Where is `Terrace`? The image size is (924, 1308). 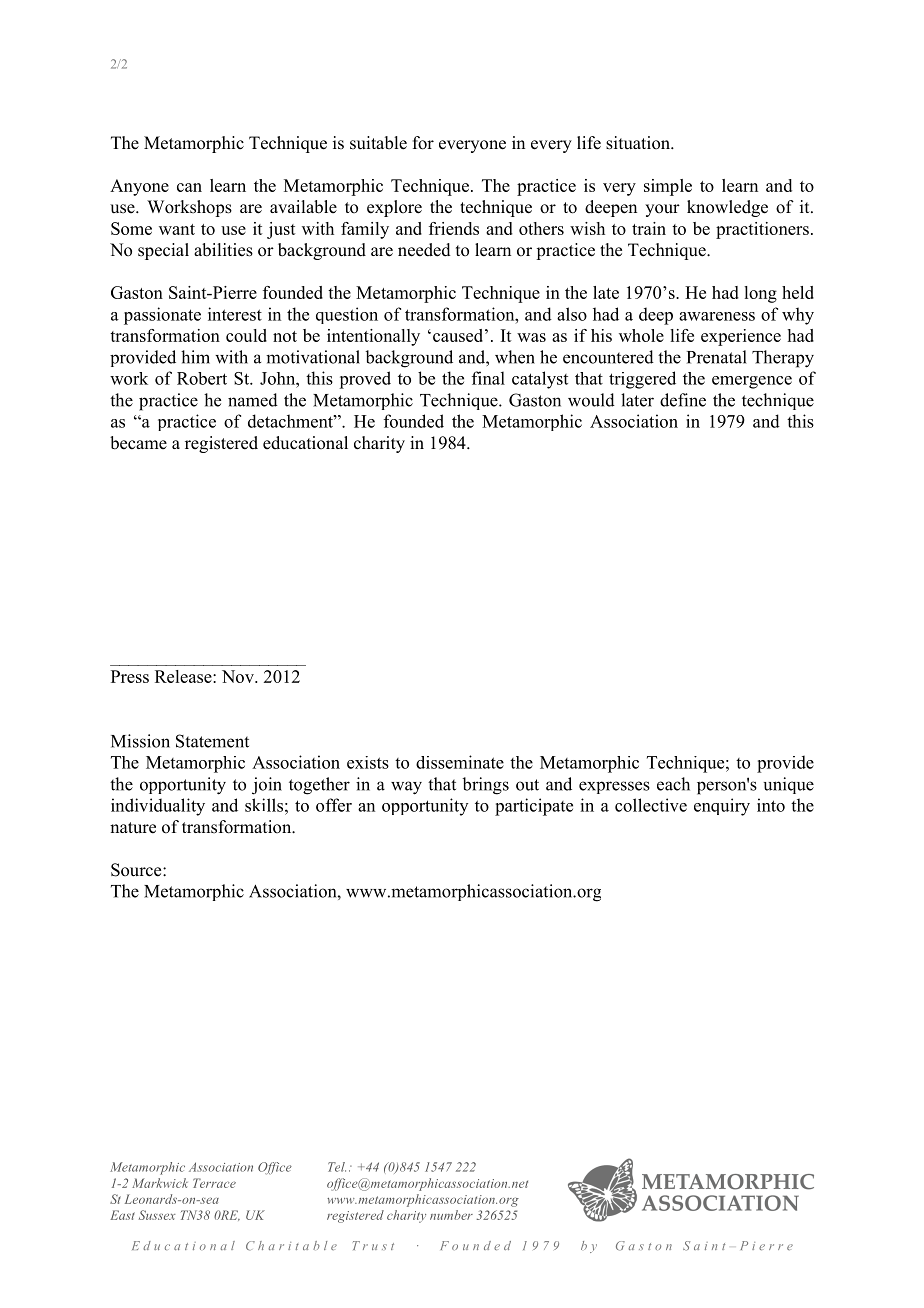 Terrace is located at coordinates (214, 1183).
